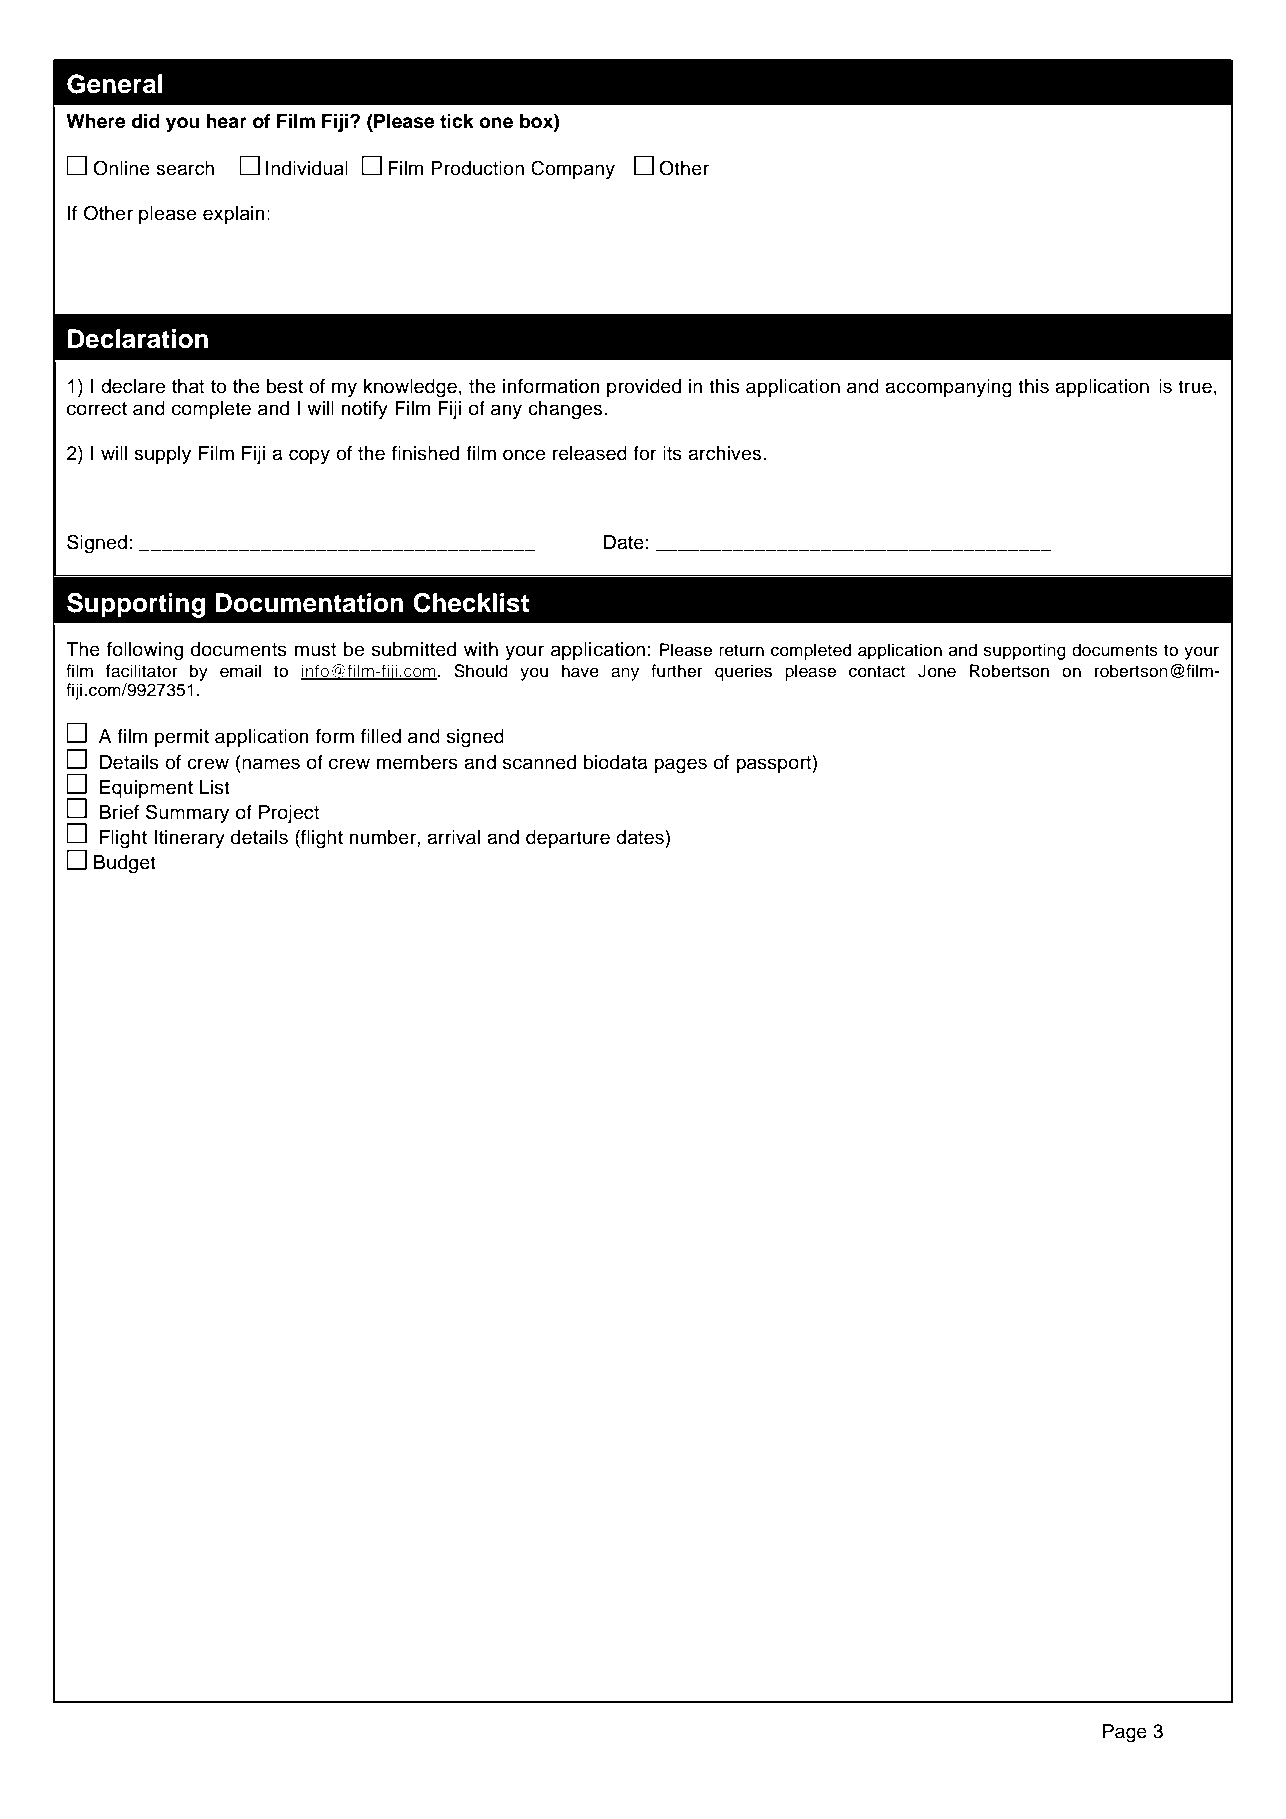 The image size is (1286, 1819). What do you see at coordinates (726, 453) in the screenshot?
I see `archives` at bounding box center [726, 453].
